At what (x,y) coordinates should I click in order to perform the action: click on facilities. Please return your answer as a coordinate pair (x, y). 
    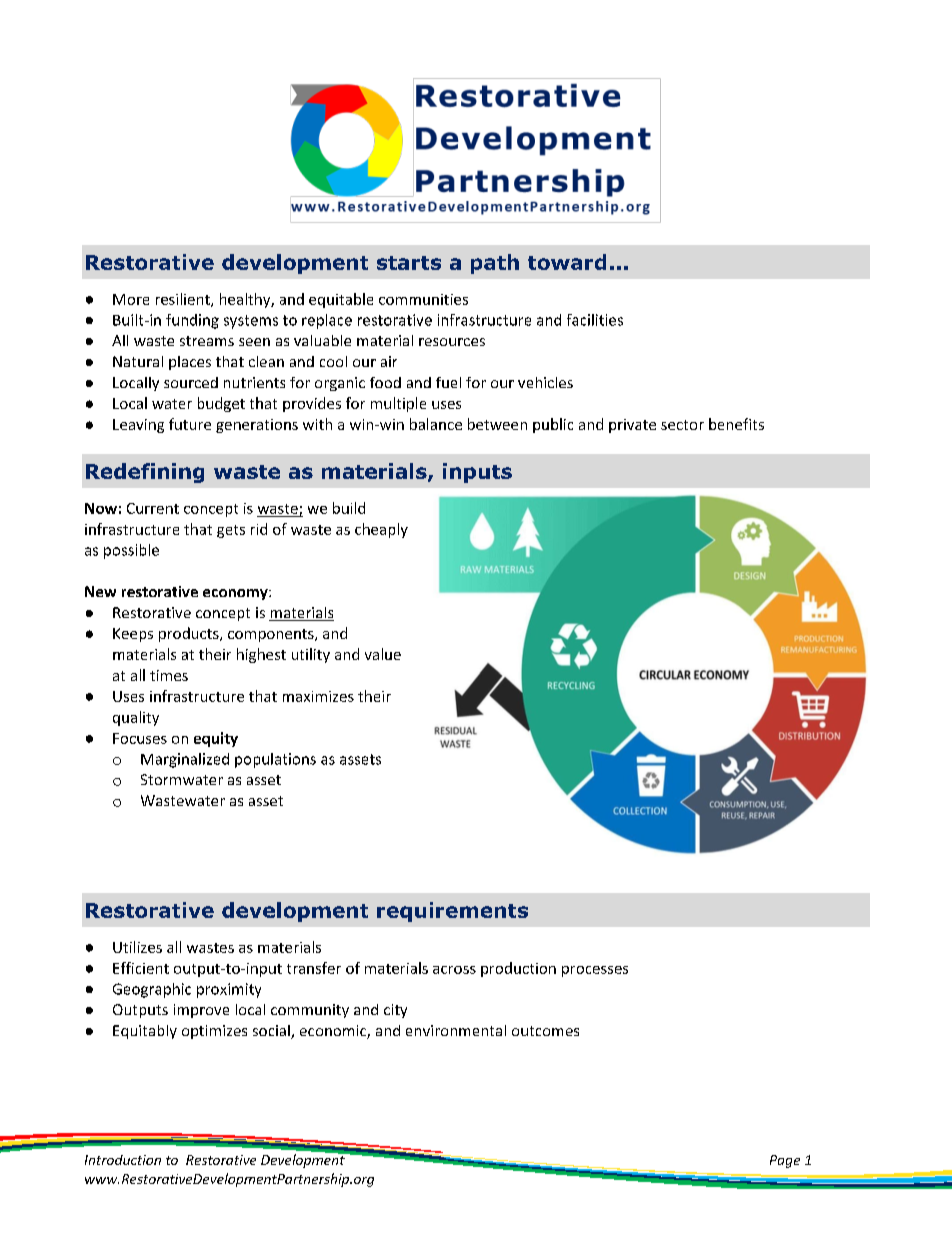
    Looking at the image, I should click on (595, 320).
